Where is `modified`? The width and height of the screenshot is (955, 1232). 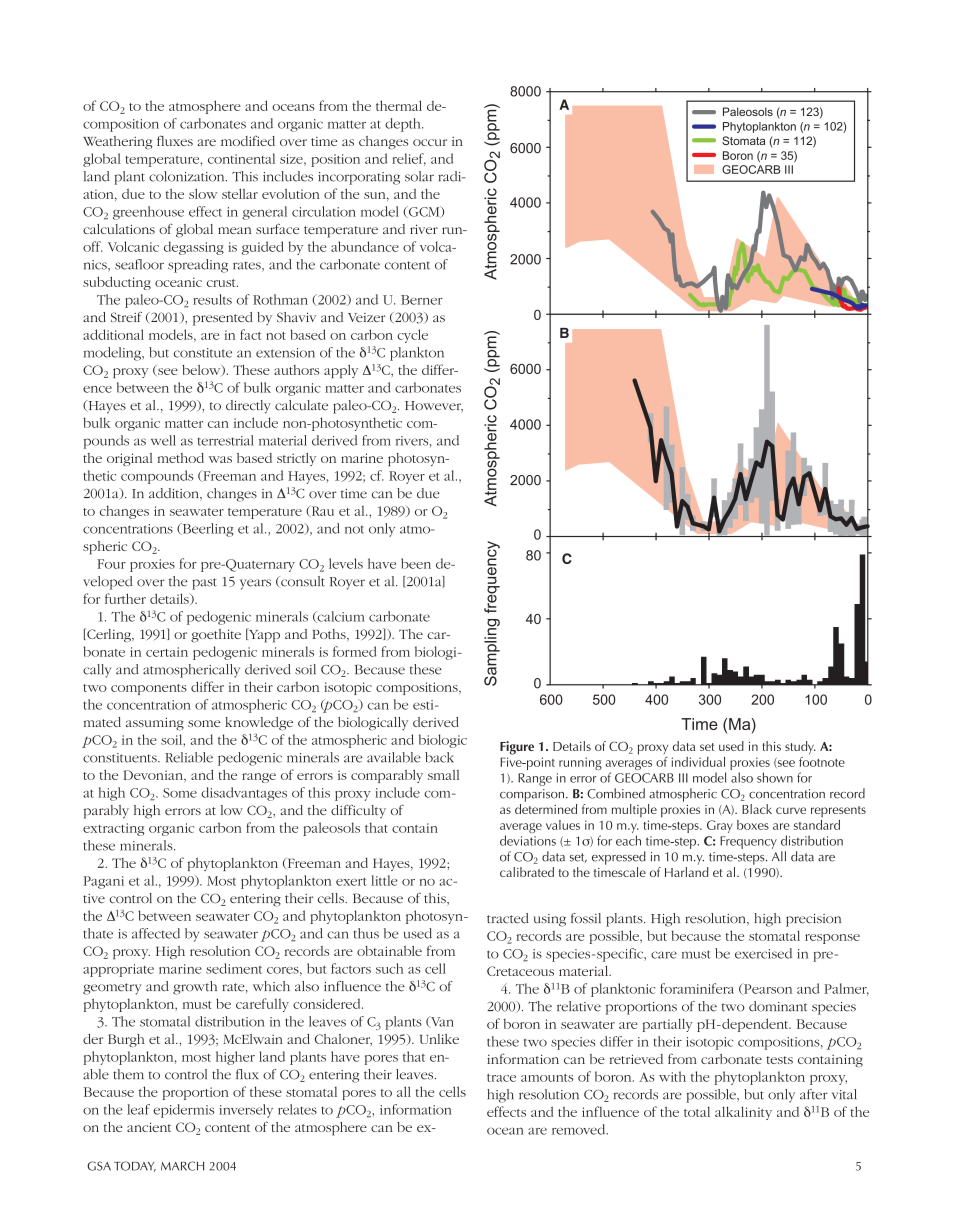 modified is located at coordinates (248, 141).
